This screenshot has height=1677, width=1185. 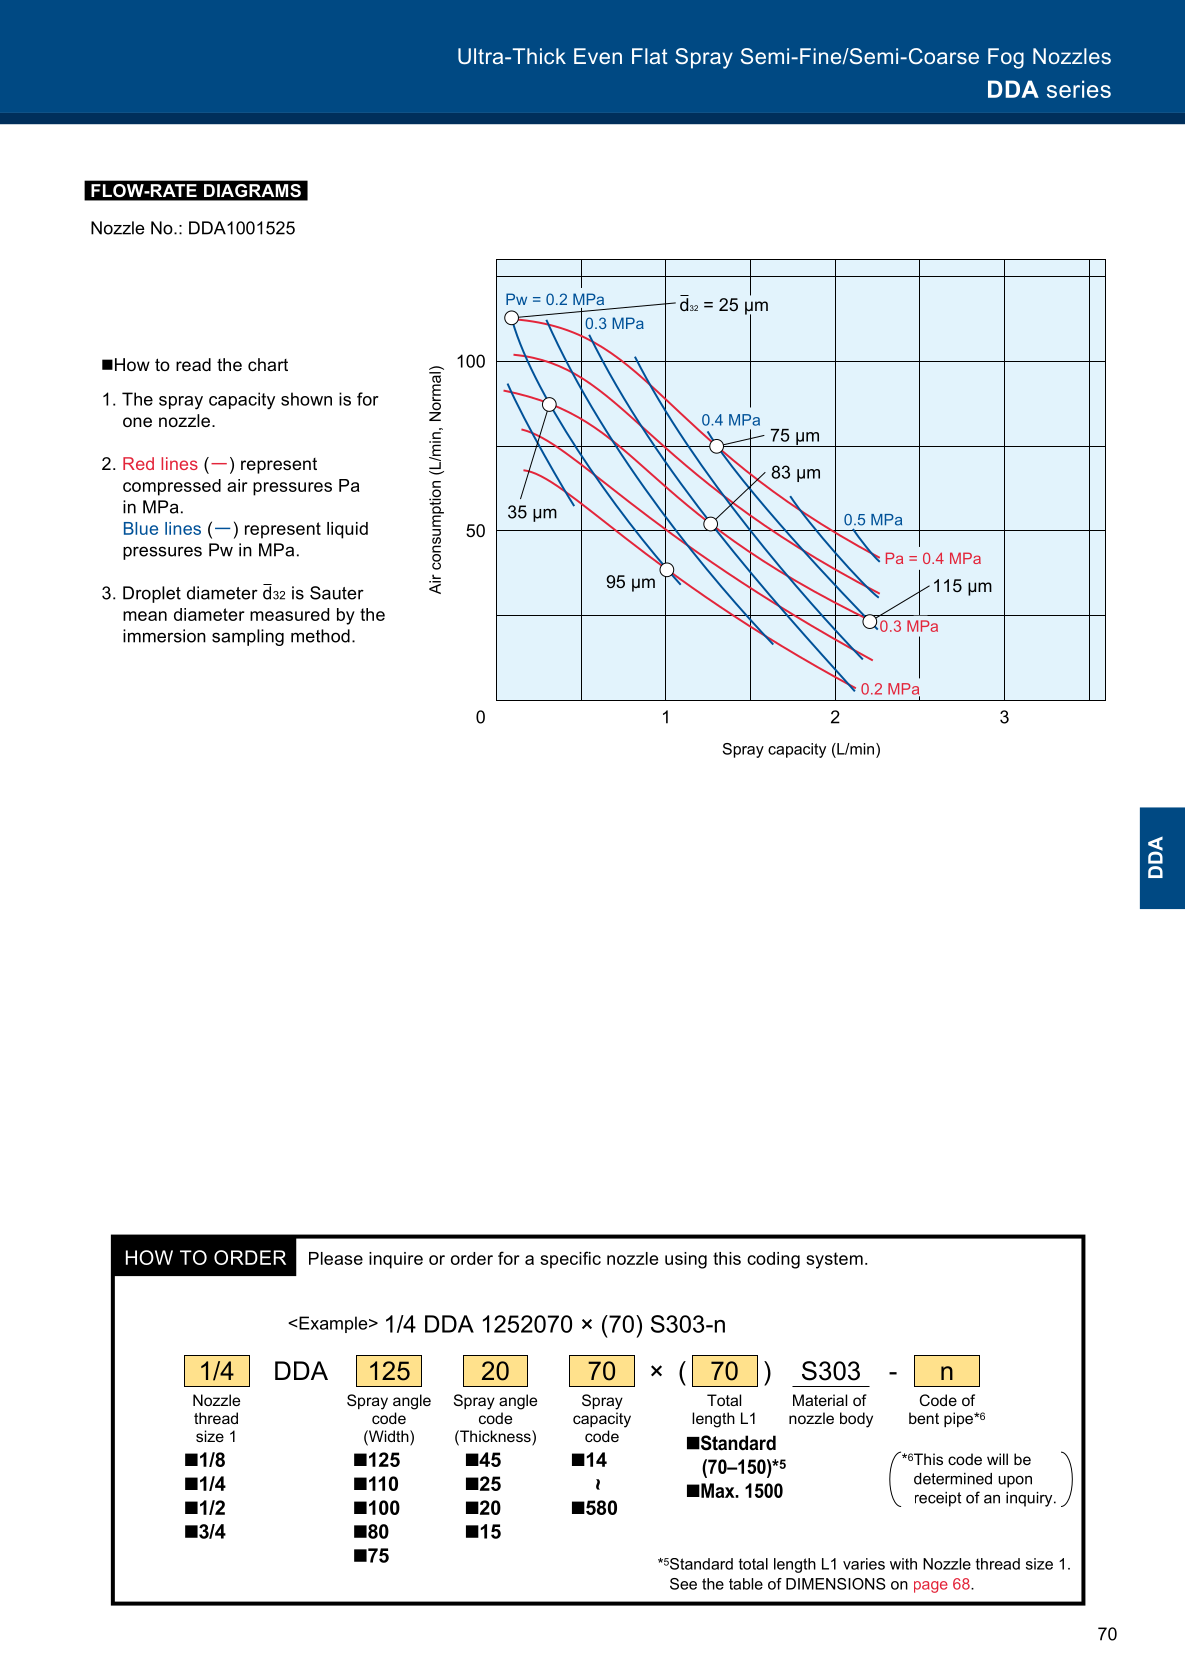 I want to click on Fog, so click(x=1006, y=58).
